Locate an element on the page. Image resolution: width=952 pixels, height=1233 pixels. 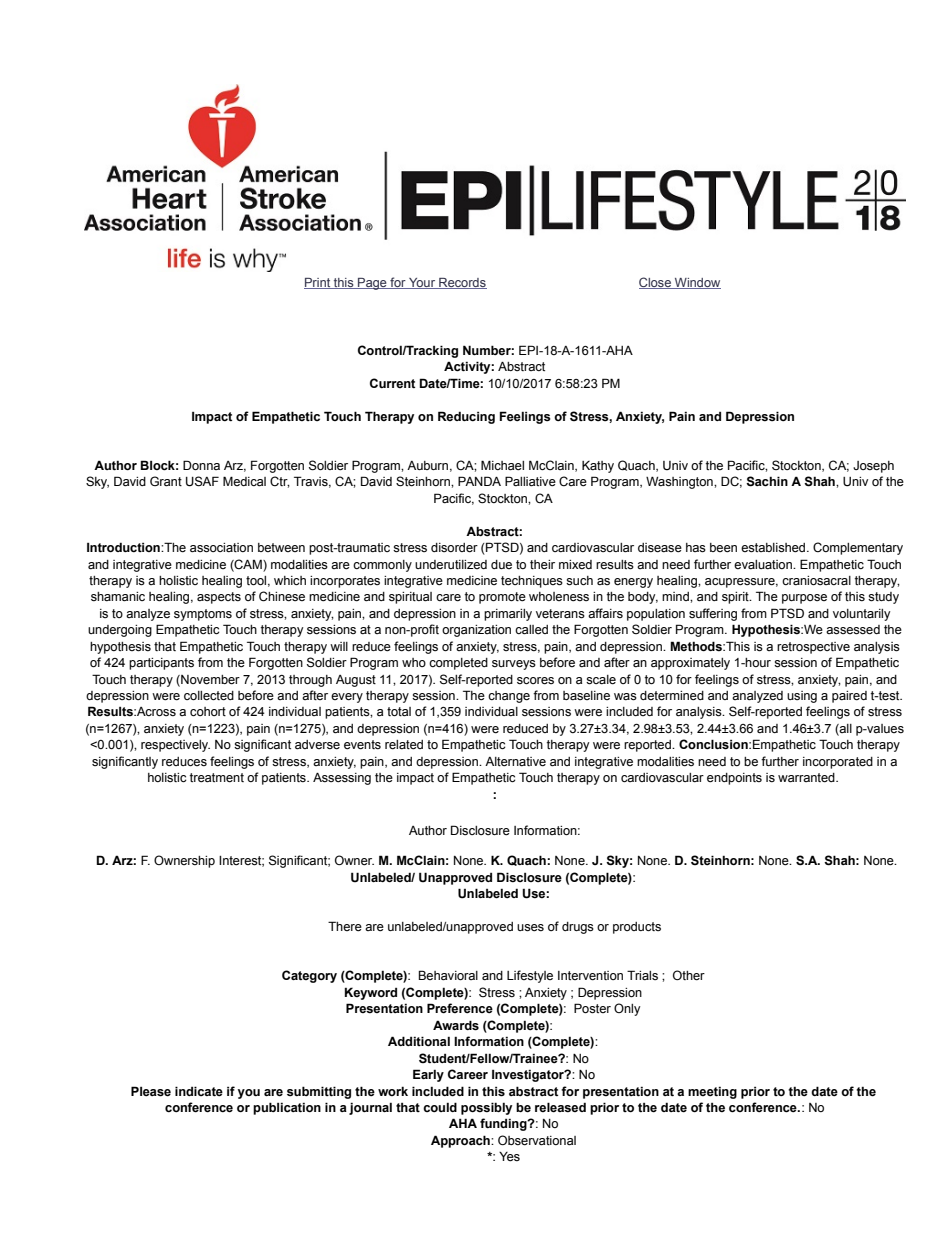
indicate is located at coordinates (199, 1091).
